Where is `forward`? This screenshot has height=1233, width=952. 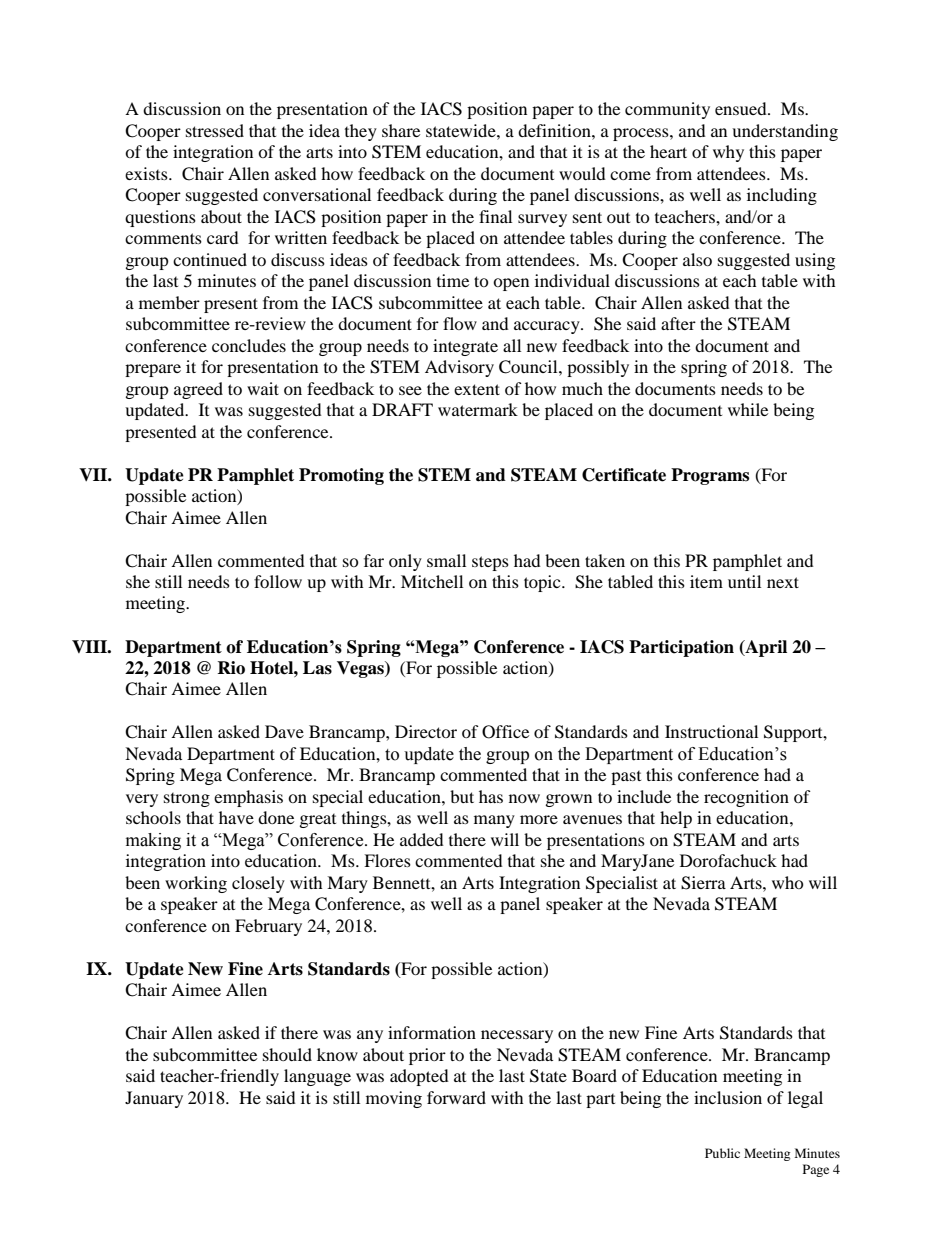
forward is located at coordinates (456, 1097).
